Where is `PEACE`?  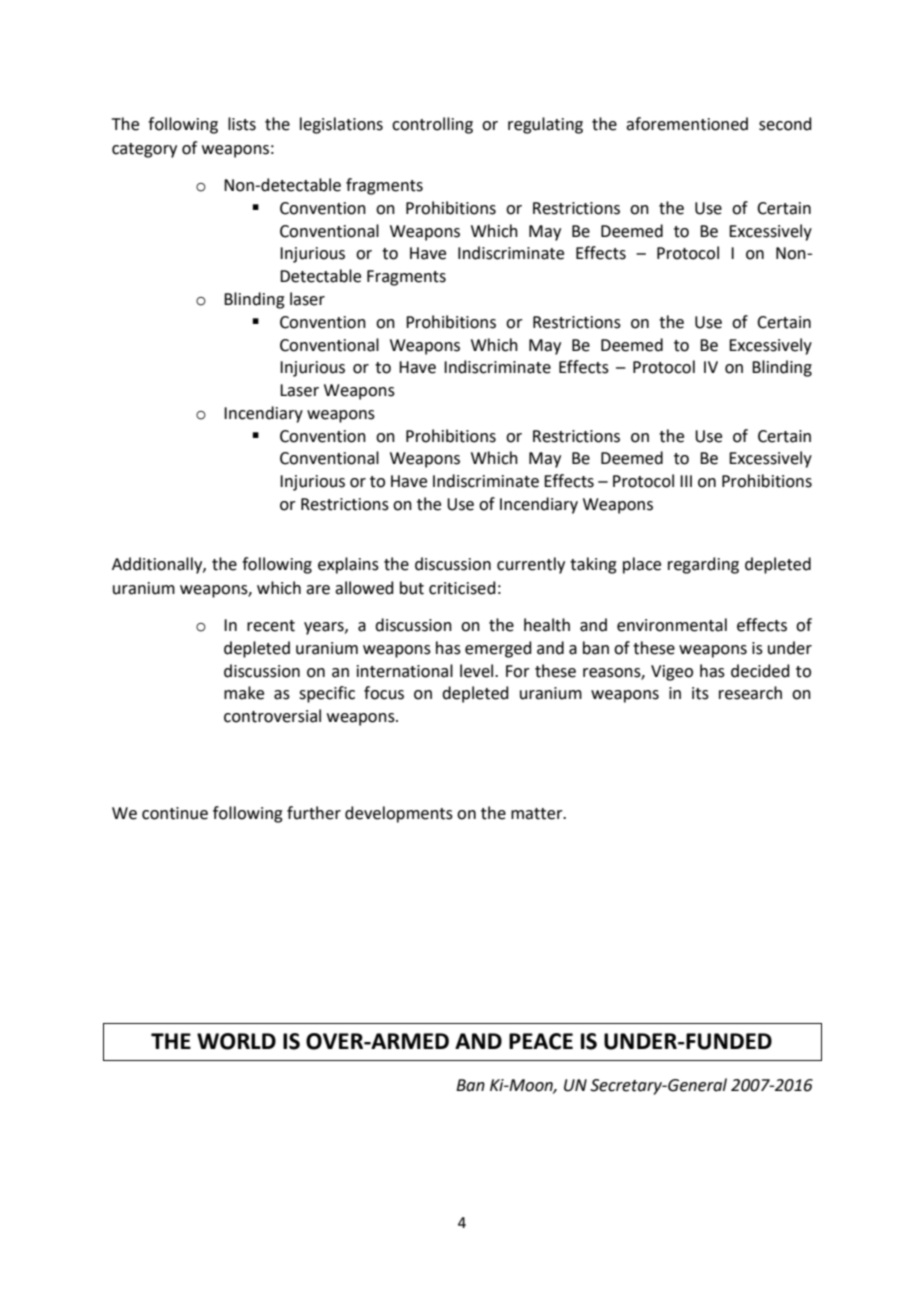 PEACE is located at coordinates (541, 1041).
